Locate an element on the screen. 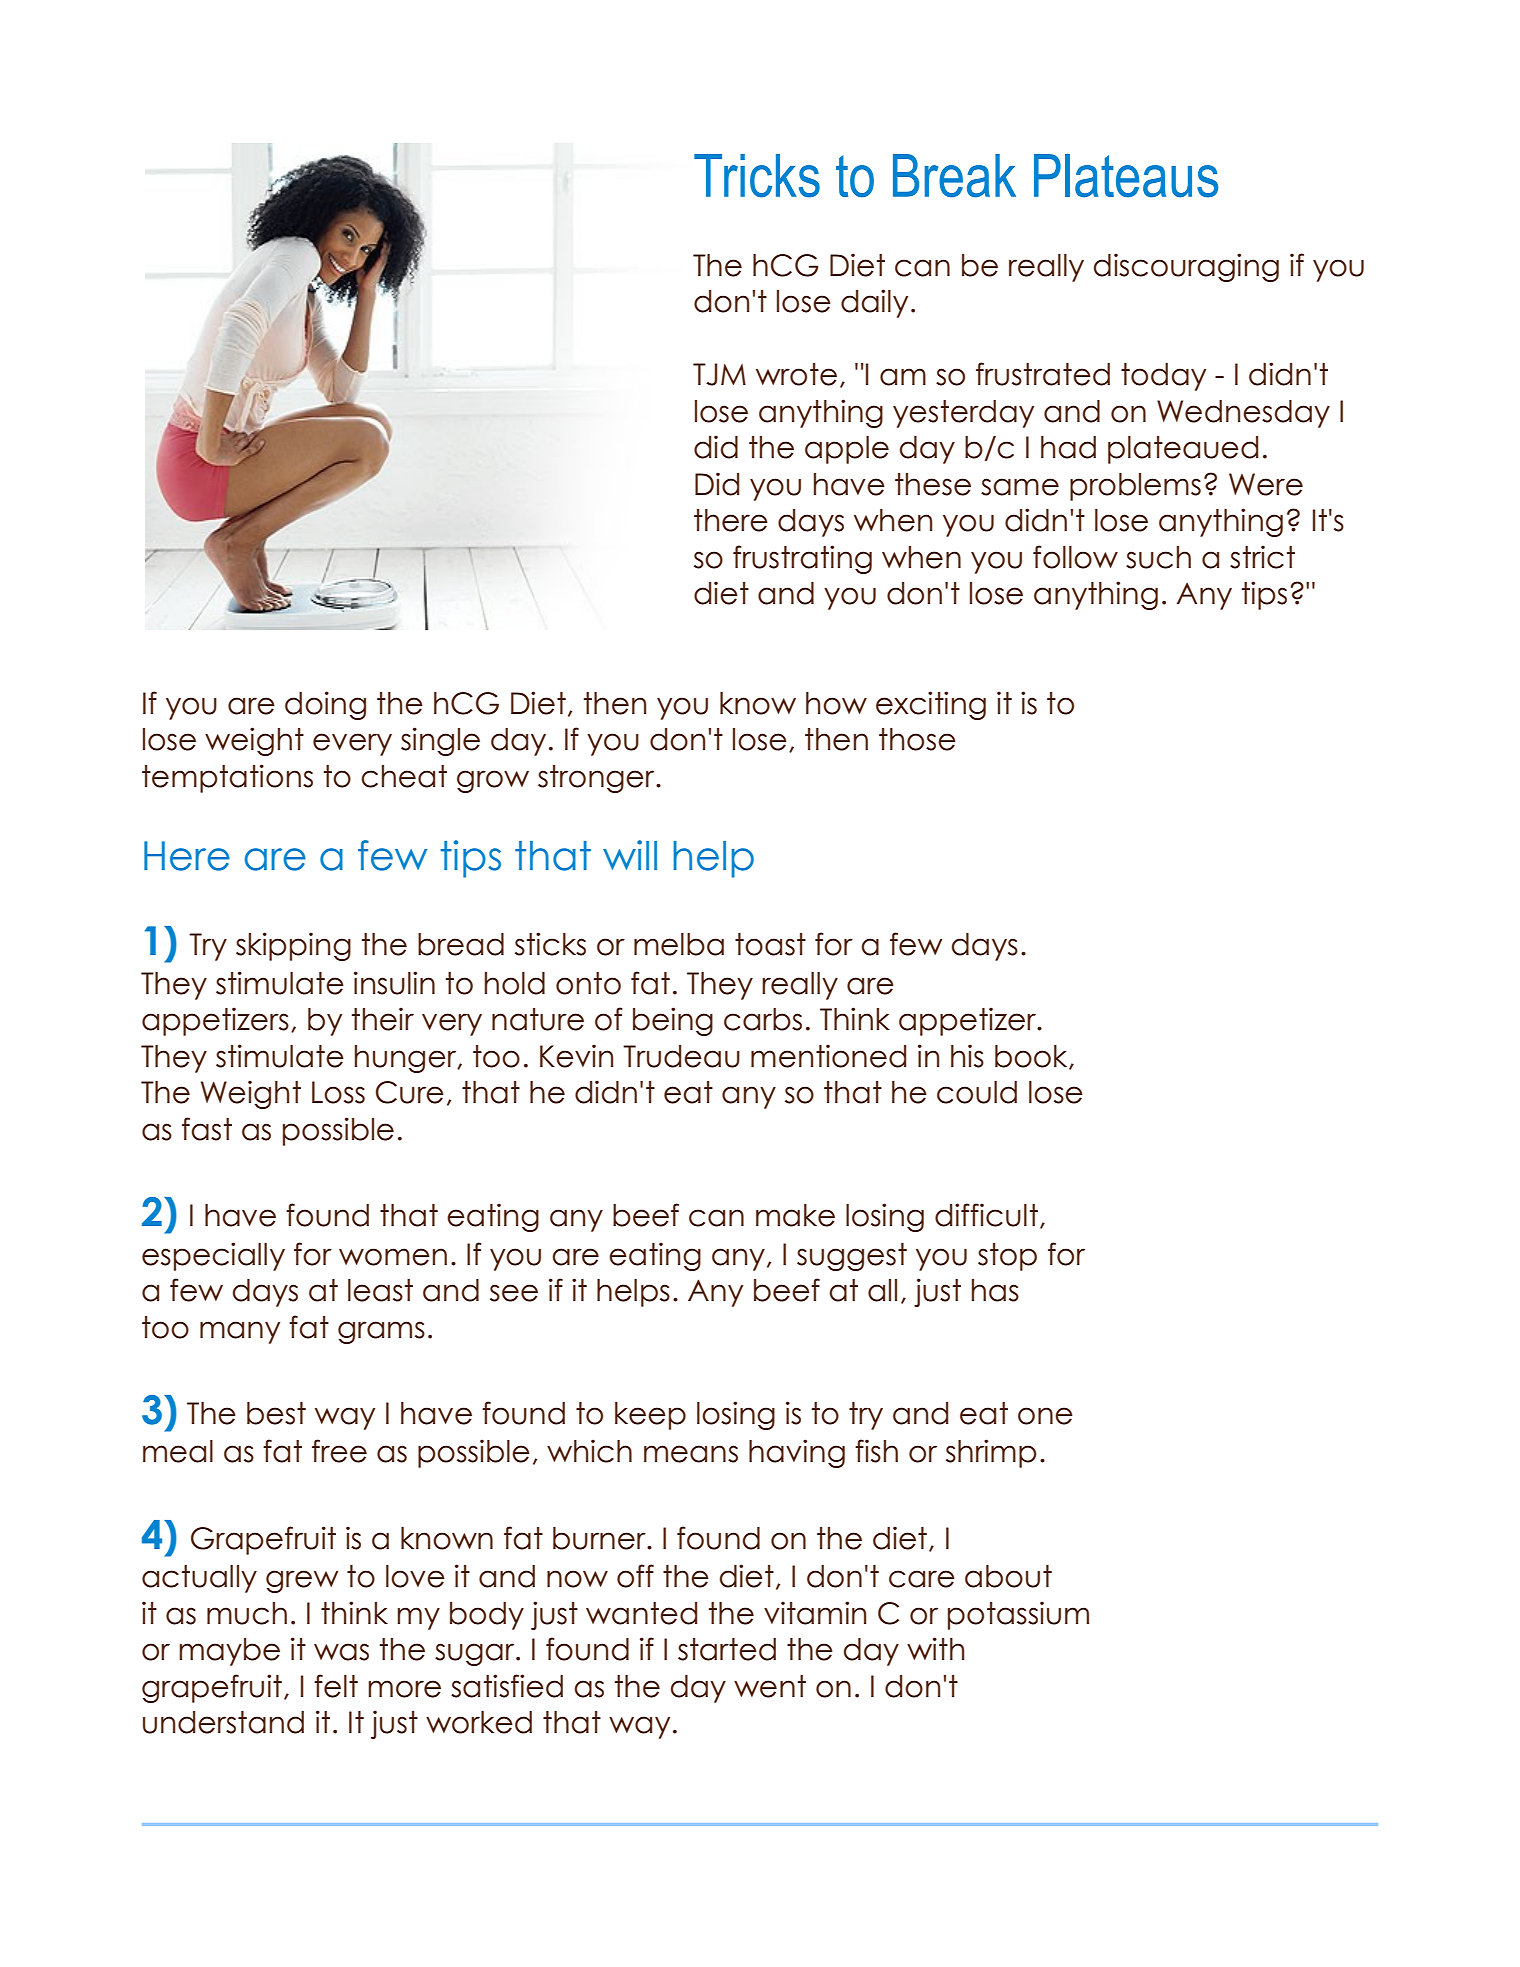  potassium is located at coordinates (1018, 1615).
